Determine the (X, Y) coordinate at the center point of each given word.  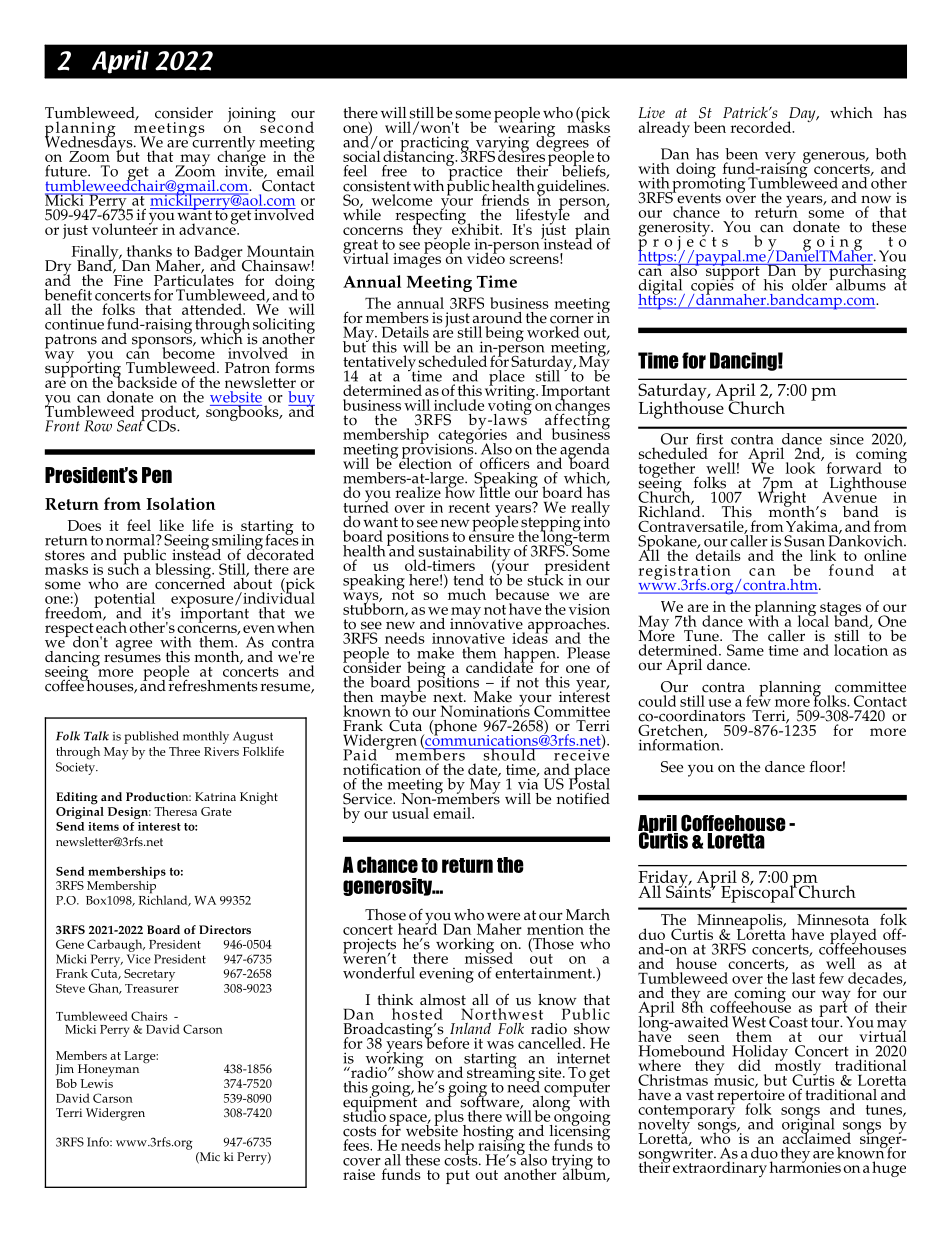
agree (134, 646)
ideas (530, 637)
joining (252, 115)
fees (357, 1145)
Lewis (97, 1083)
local (813, 620)
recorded (762, 127)
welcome (402, 200)
